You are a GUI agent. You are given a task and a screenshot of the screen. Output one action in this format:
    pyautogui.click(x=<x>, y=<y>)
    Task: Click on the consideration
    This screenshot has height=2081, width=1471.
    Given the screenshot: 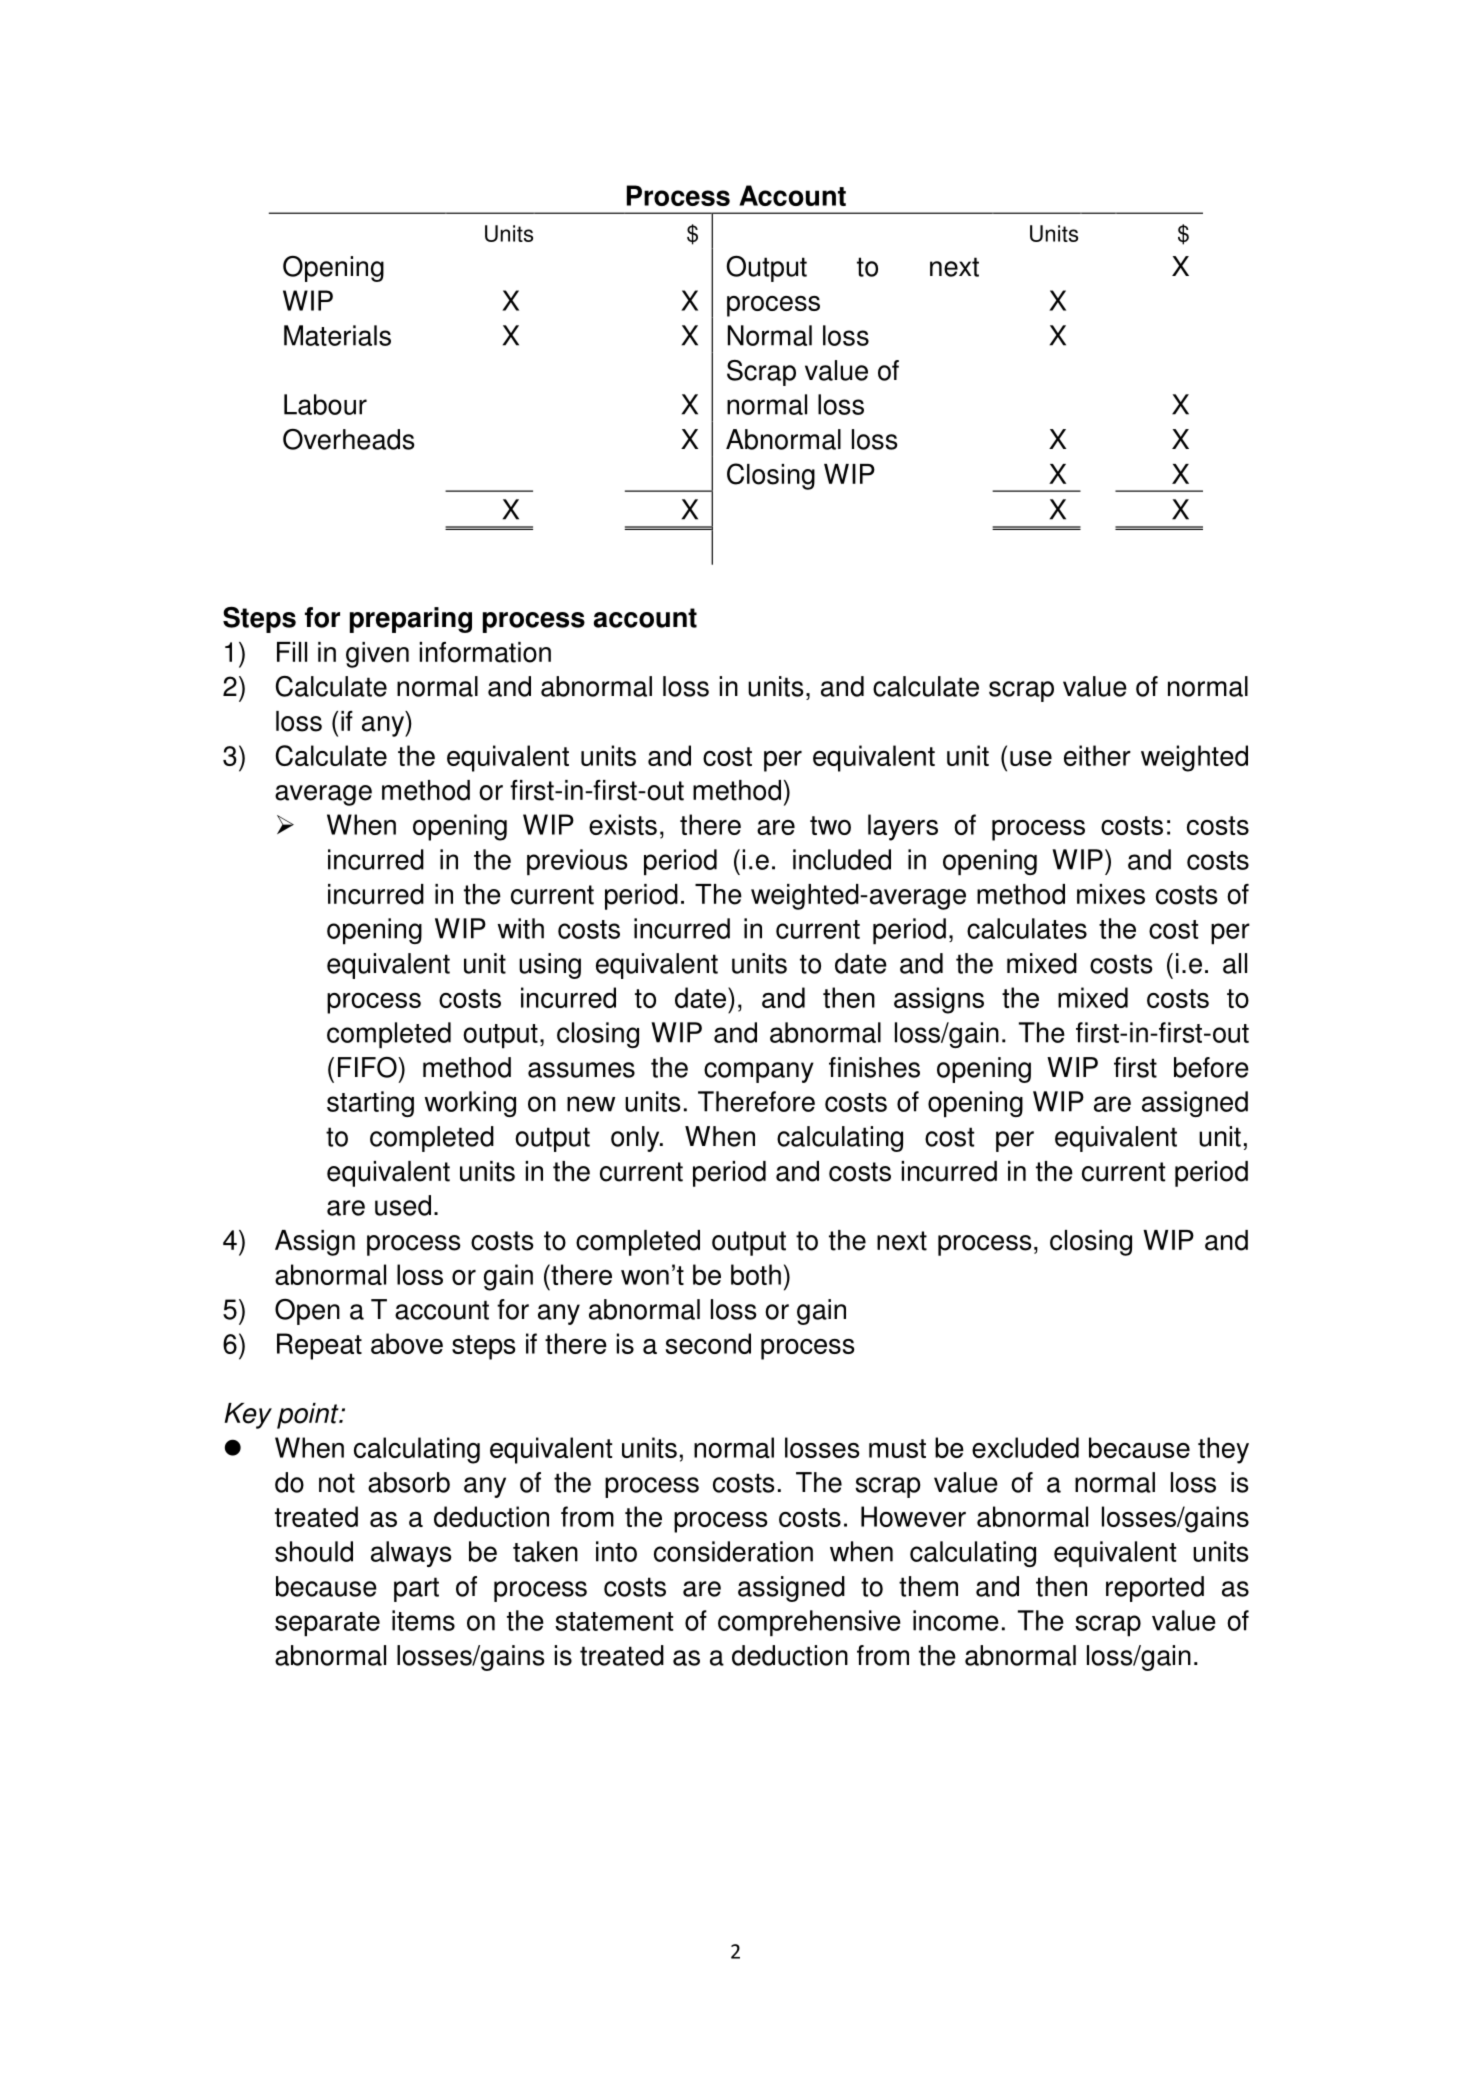 What is the action you would take?
    pyautogui.click(x=733, y=1551)
